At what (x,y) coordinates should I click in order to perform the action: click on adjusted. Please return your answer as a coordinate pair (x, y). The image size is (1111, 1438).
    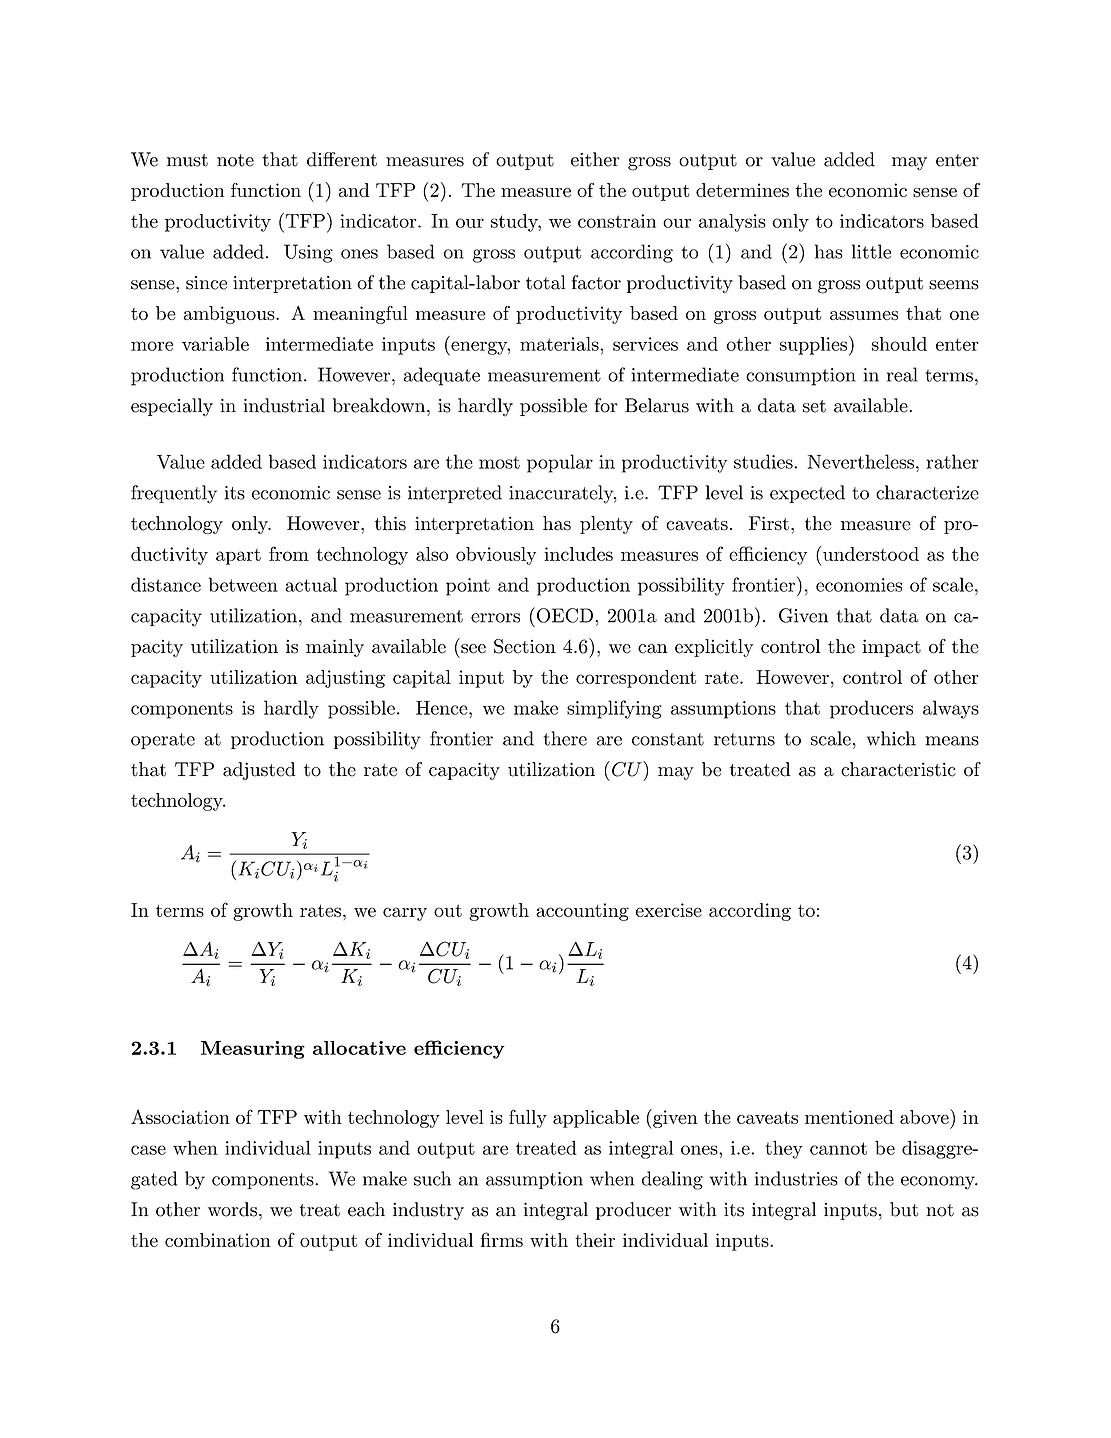
    Looking at the image, I should click on (259, 771).
